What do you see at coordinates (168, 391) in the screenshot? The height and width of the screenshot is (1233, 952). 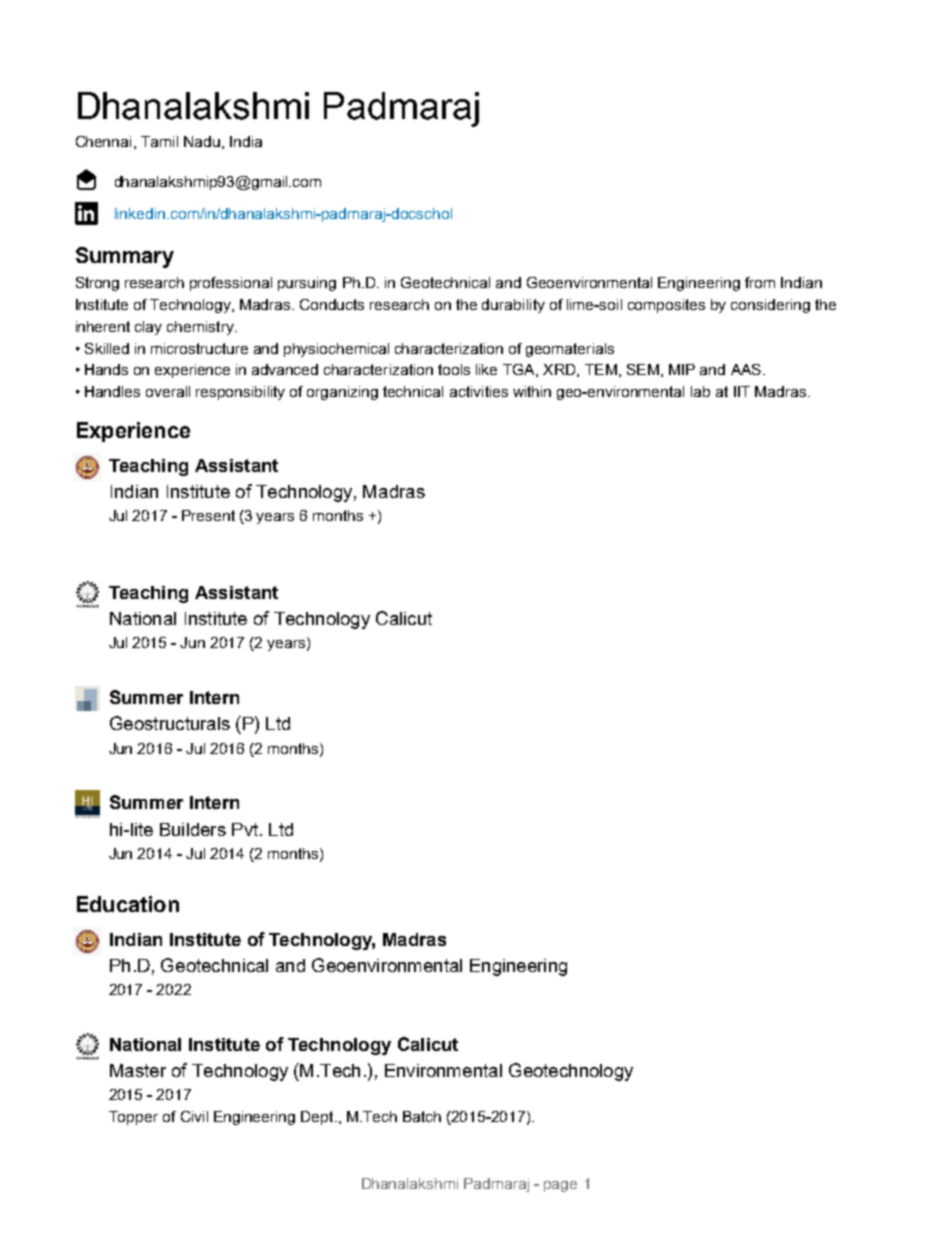 I see `overall` at bounding box center [168, 391].
